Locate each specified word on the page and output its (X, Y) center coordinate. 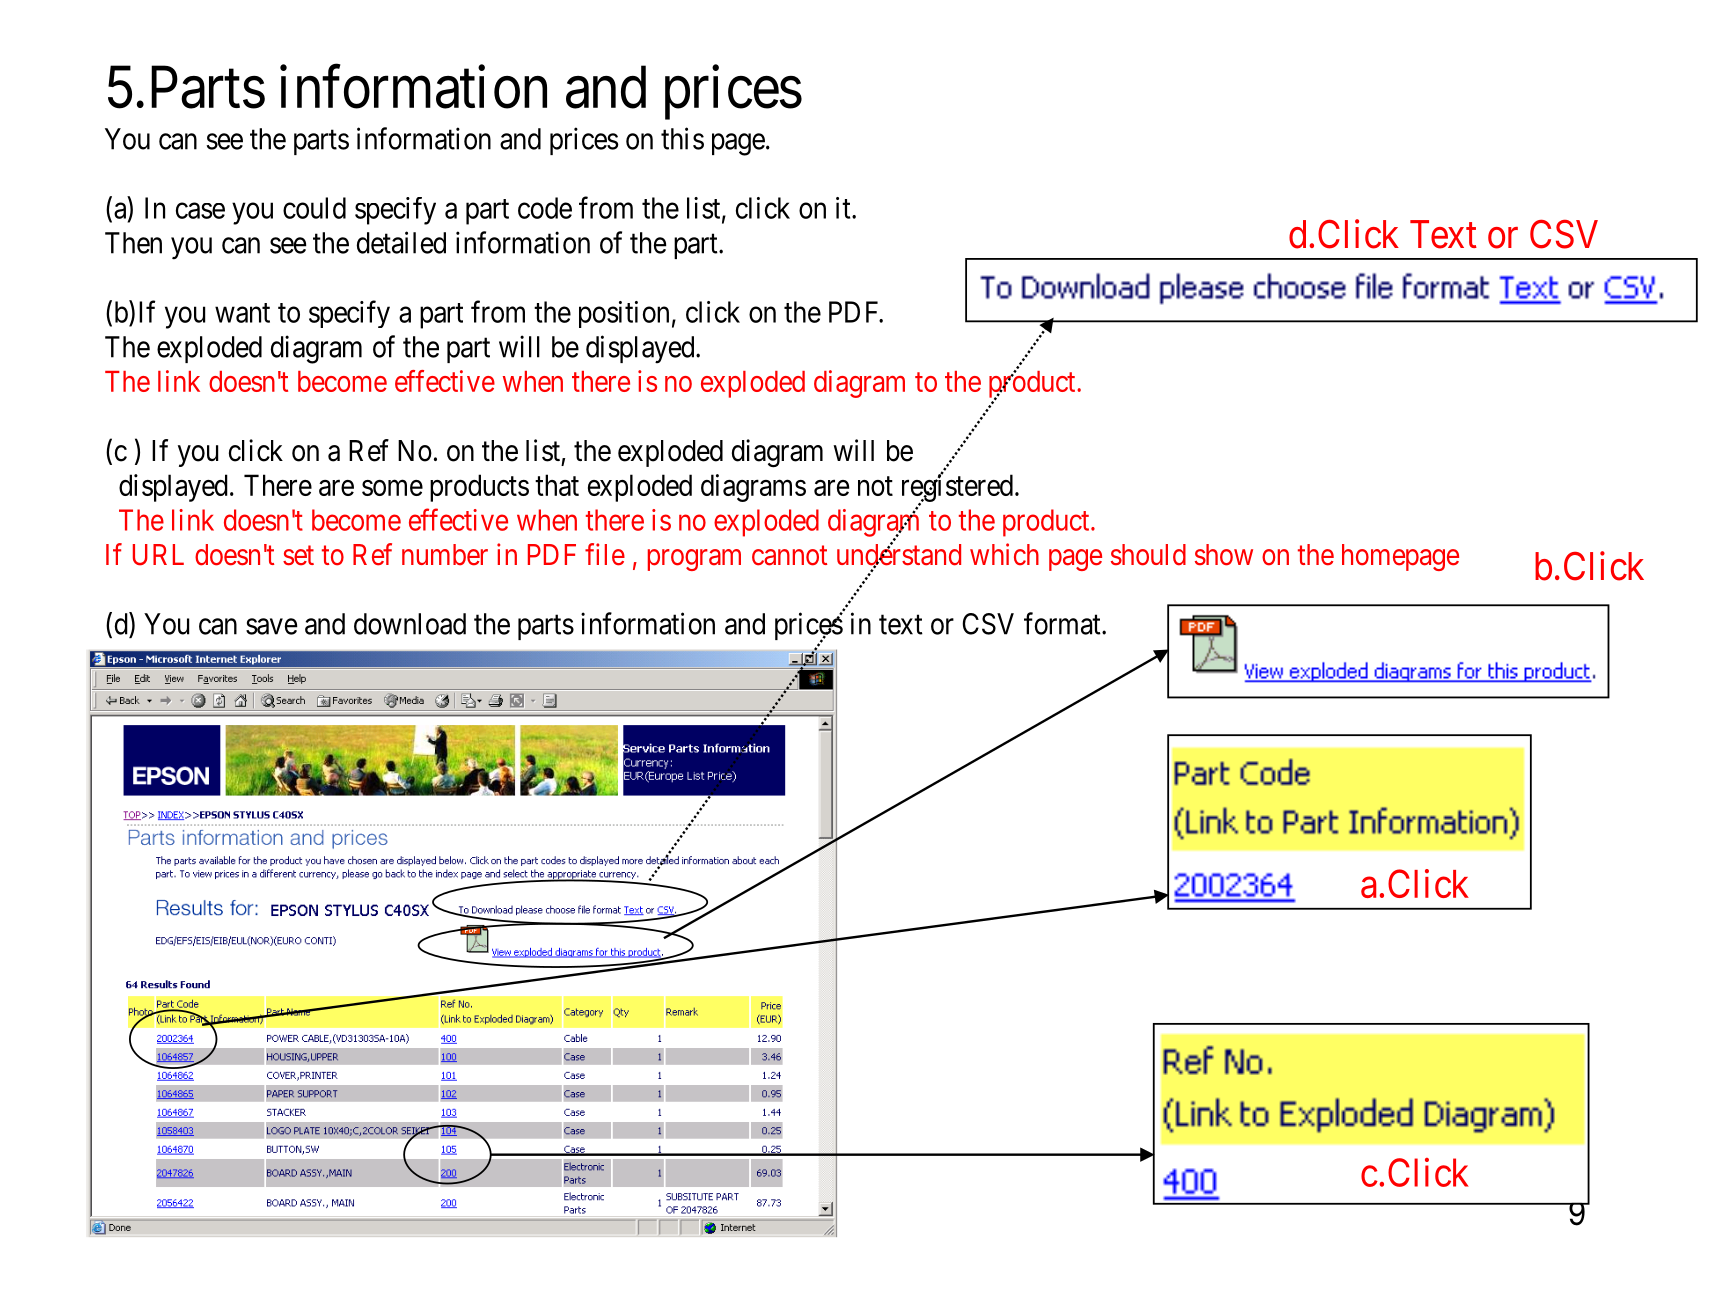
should (1148, 555)
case (200, 211)
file (605, 554)
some (392, 488)
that (557, 485)
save (272, 627)
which (1004, 554)
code (545, 208)
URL (158, 555)
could (314, 208)
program (694, 560)
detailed (401, 242)
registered (957, 489)
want (242, 313)
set (298, 556)
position (624, 314)
